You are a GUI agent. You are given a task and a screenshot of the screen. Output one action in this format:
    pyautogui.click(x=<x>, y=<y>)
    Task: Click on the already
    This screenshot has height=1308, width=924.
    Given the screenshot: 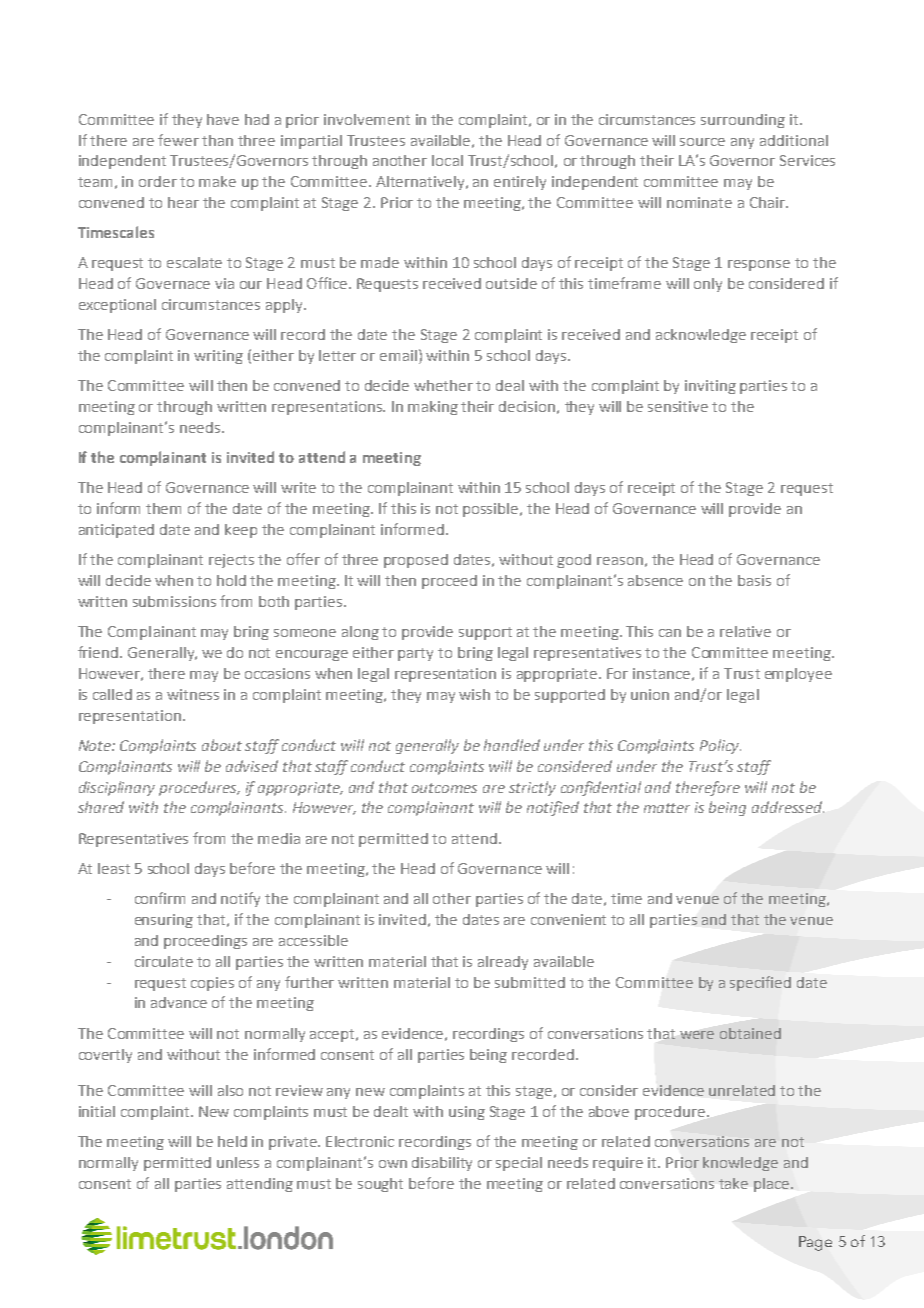 What is the action you would take?
    pyautogui.click(x=503, y=963)
